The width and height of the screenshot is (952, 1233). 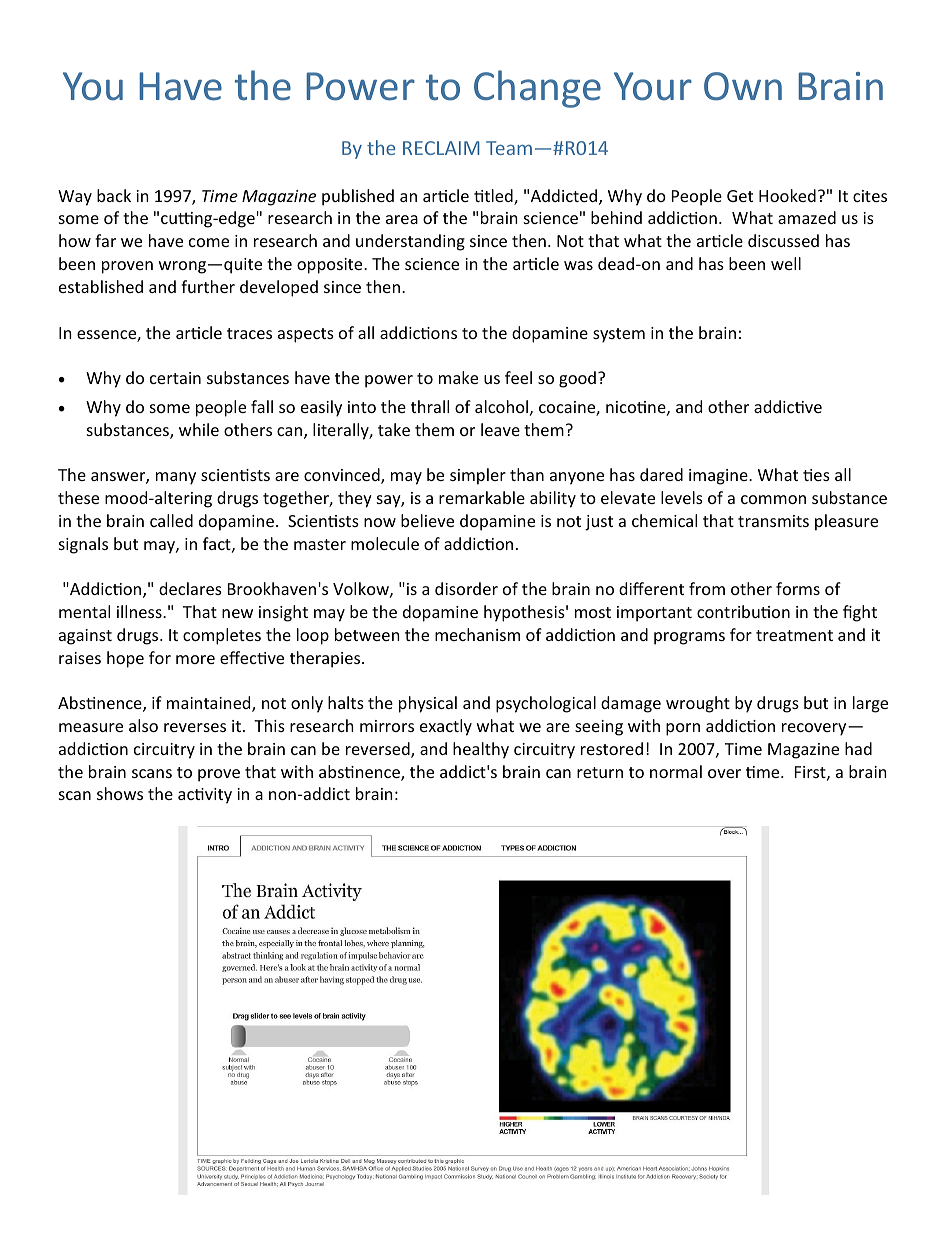 What do you see at coordinates (537, 89) in the screenshot?
I see `Change` at bounding box center [537, 89].
